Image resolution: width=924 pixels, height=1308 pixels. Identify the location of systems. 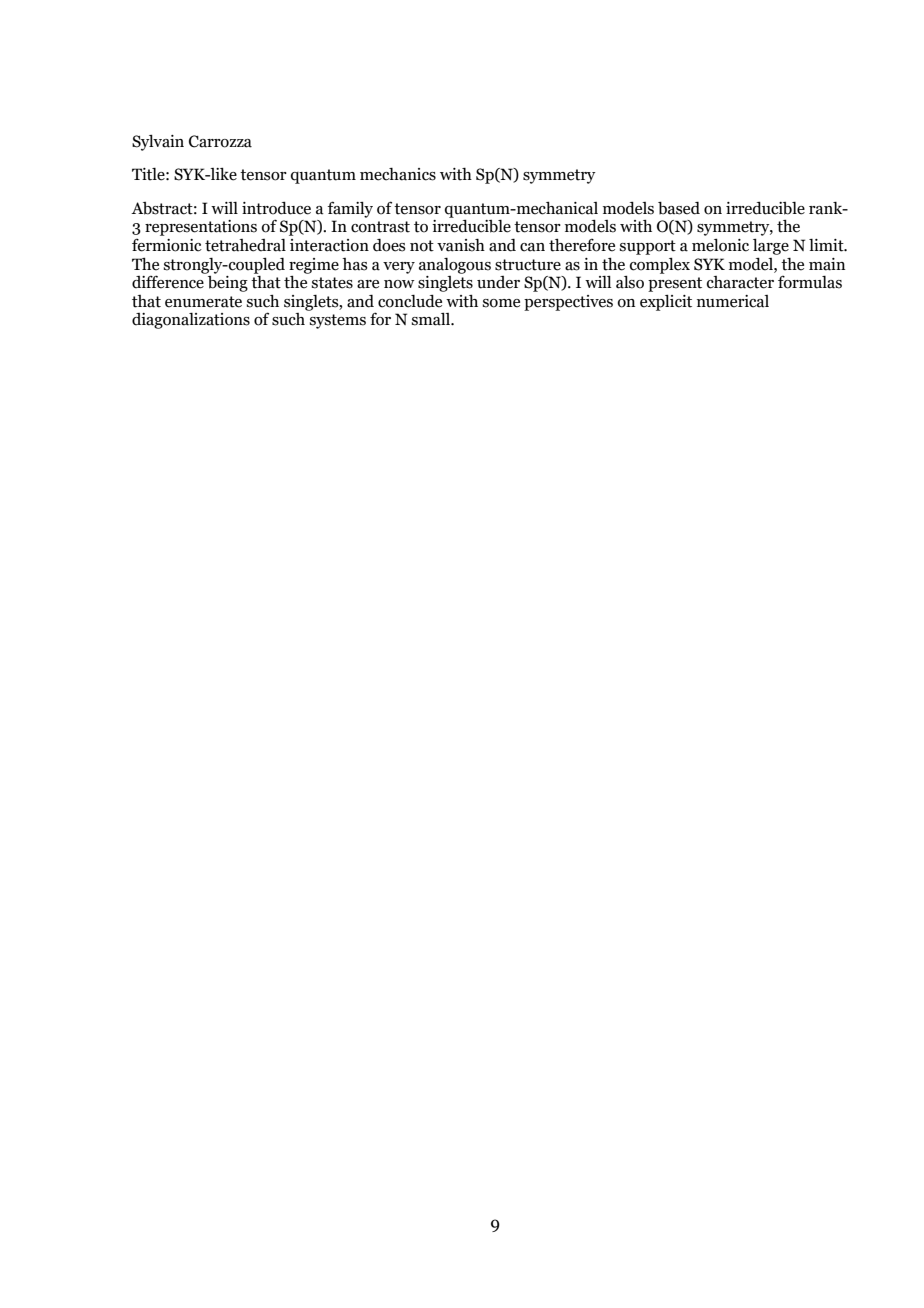
(338, 321).
